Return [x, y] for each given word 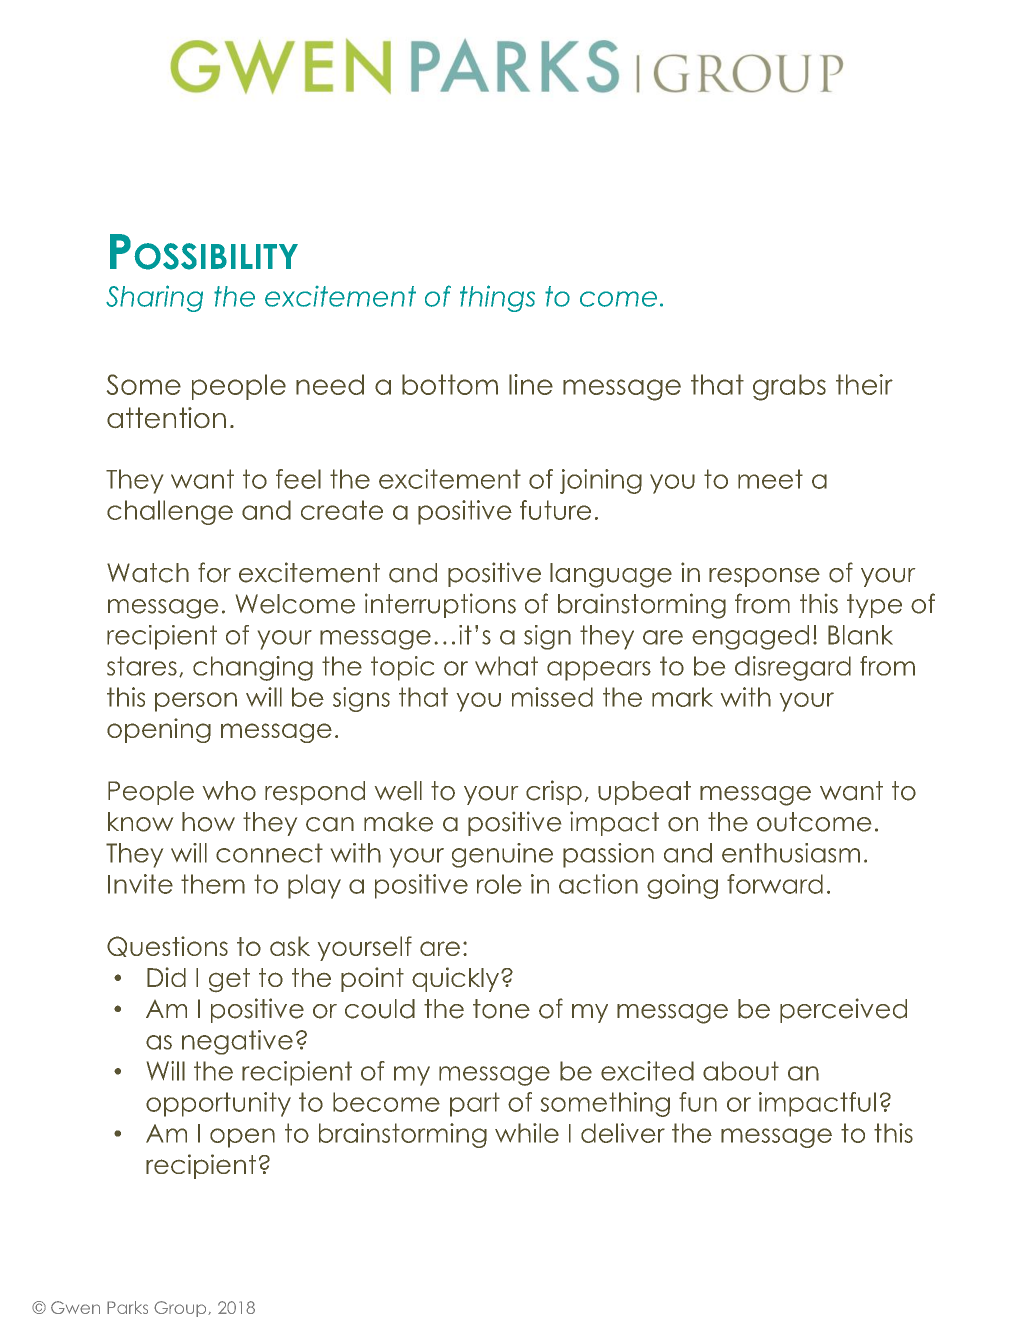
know [140, 822]
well [398, 791]
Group [181, 1309]
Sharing [154, 298]
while [527, 1133]
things [497, 298]
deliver [623, 1133]
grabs [789, 387]
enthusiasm [791, 853]
